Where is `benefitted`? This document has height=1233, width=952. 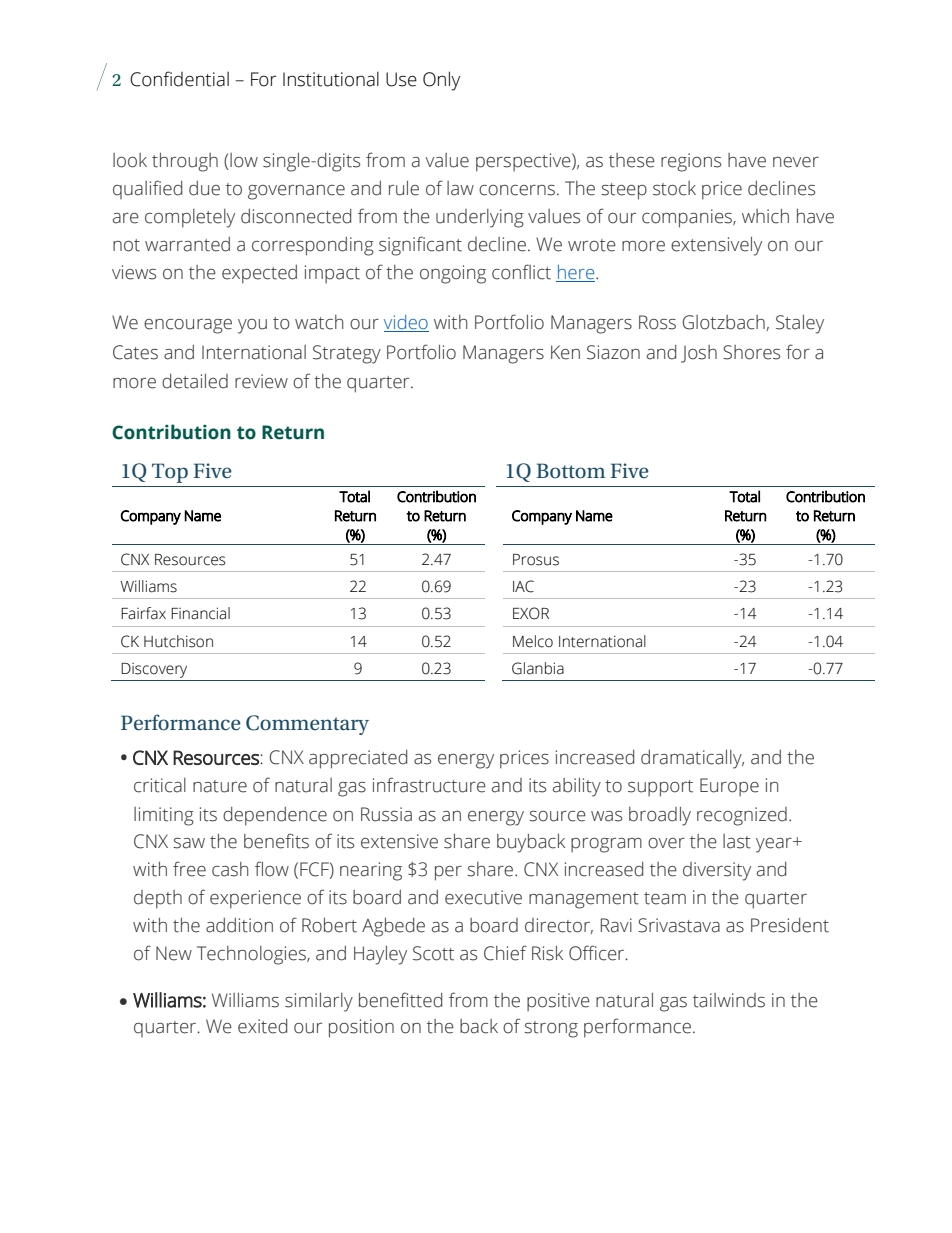
benefitted is located at coordinates (400, 1000).
